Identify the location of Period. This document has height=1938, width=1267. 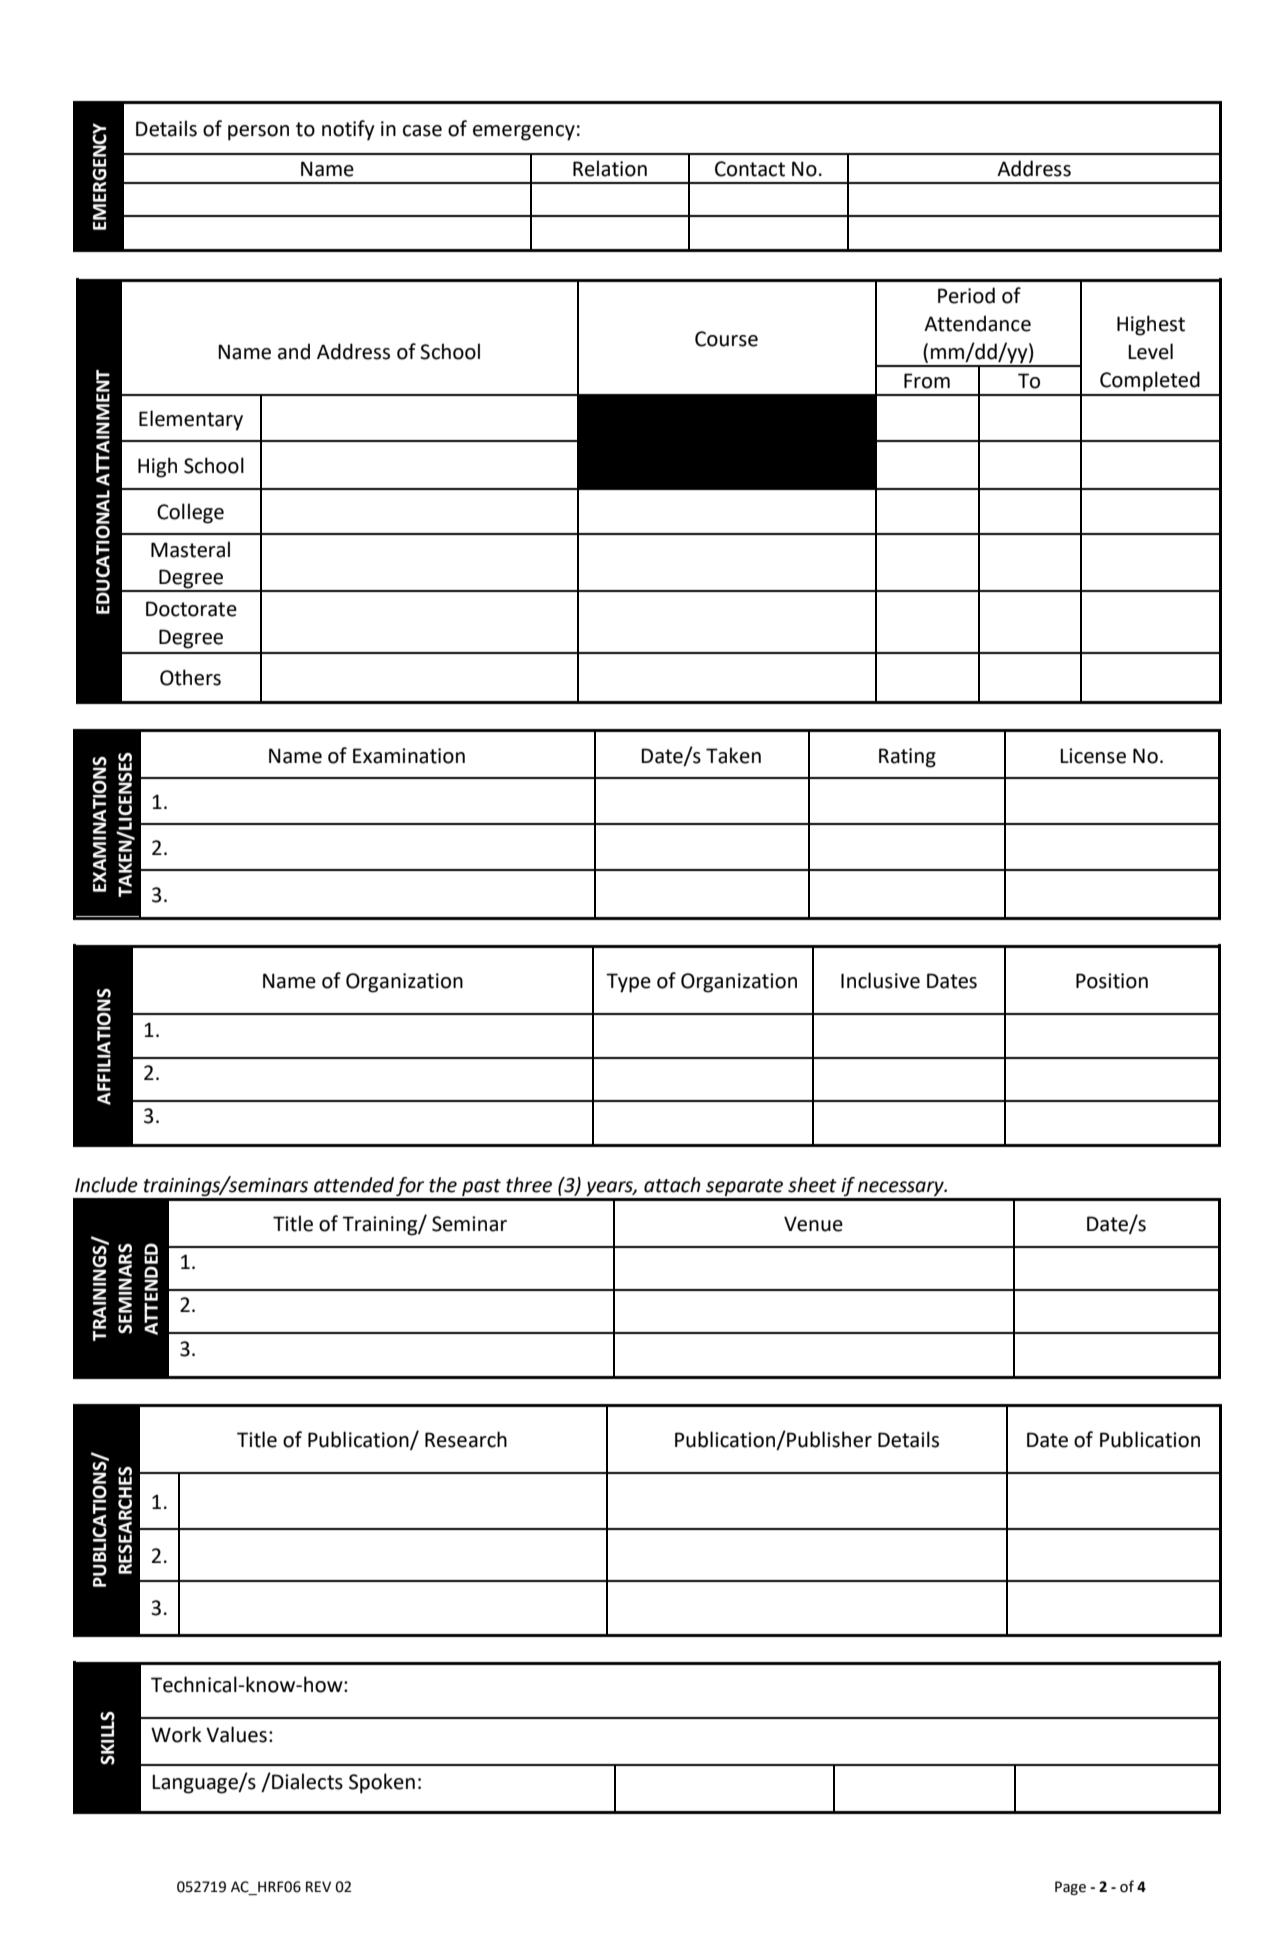
(966, 295).
